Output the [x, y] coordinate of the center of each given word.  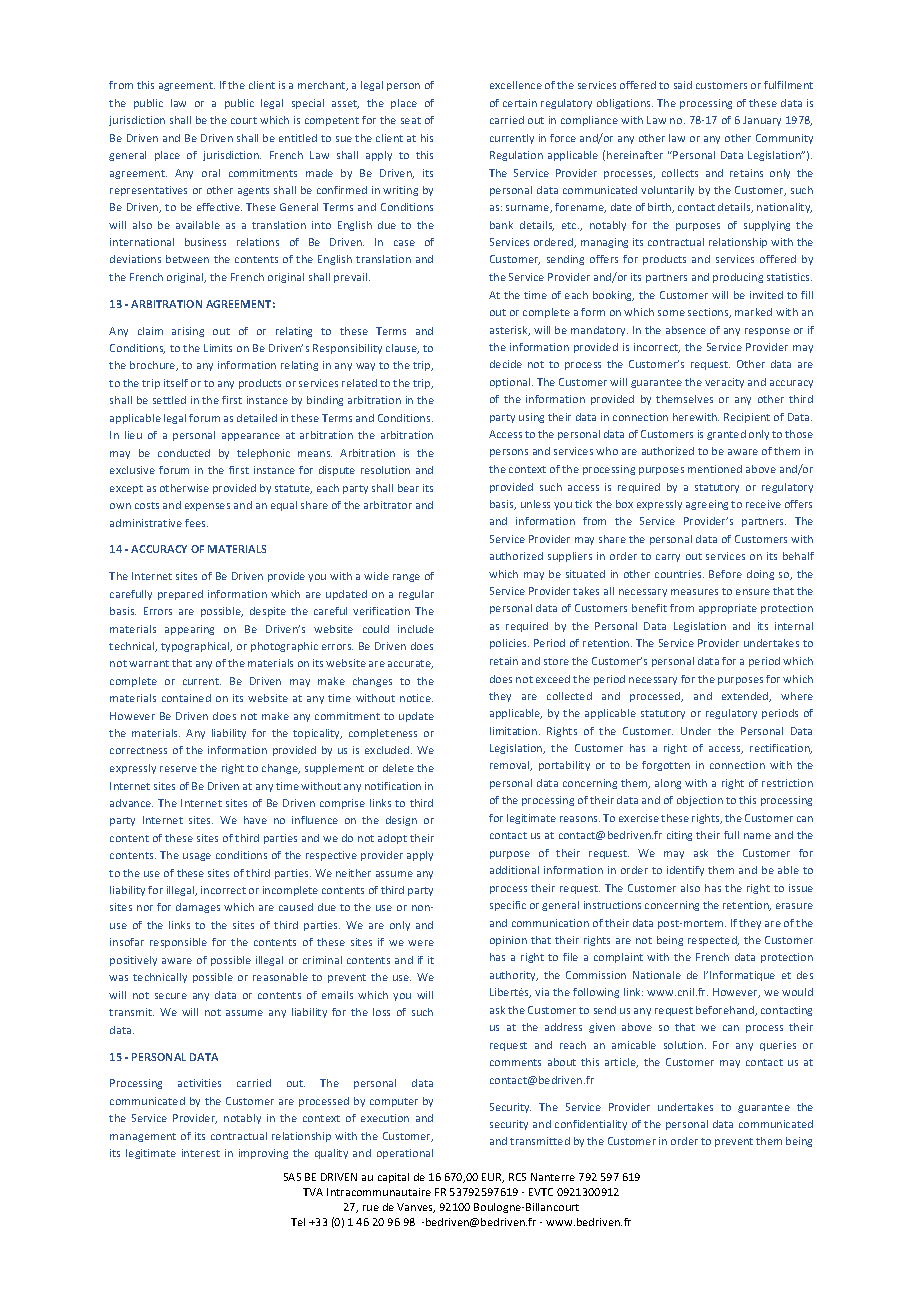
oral [211, 173]
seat [411, 120]
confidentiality [591, 1125]
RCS [517, 1177]
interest [201, 1153]
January [762, 121]
